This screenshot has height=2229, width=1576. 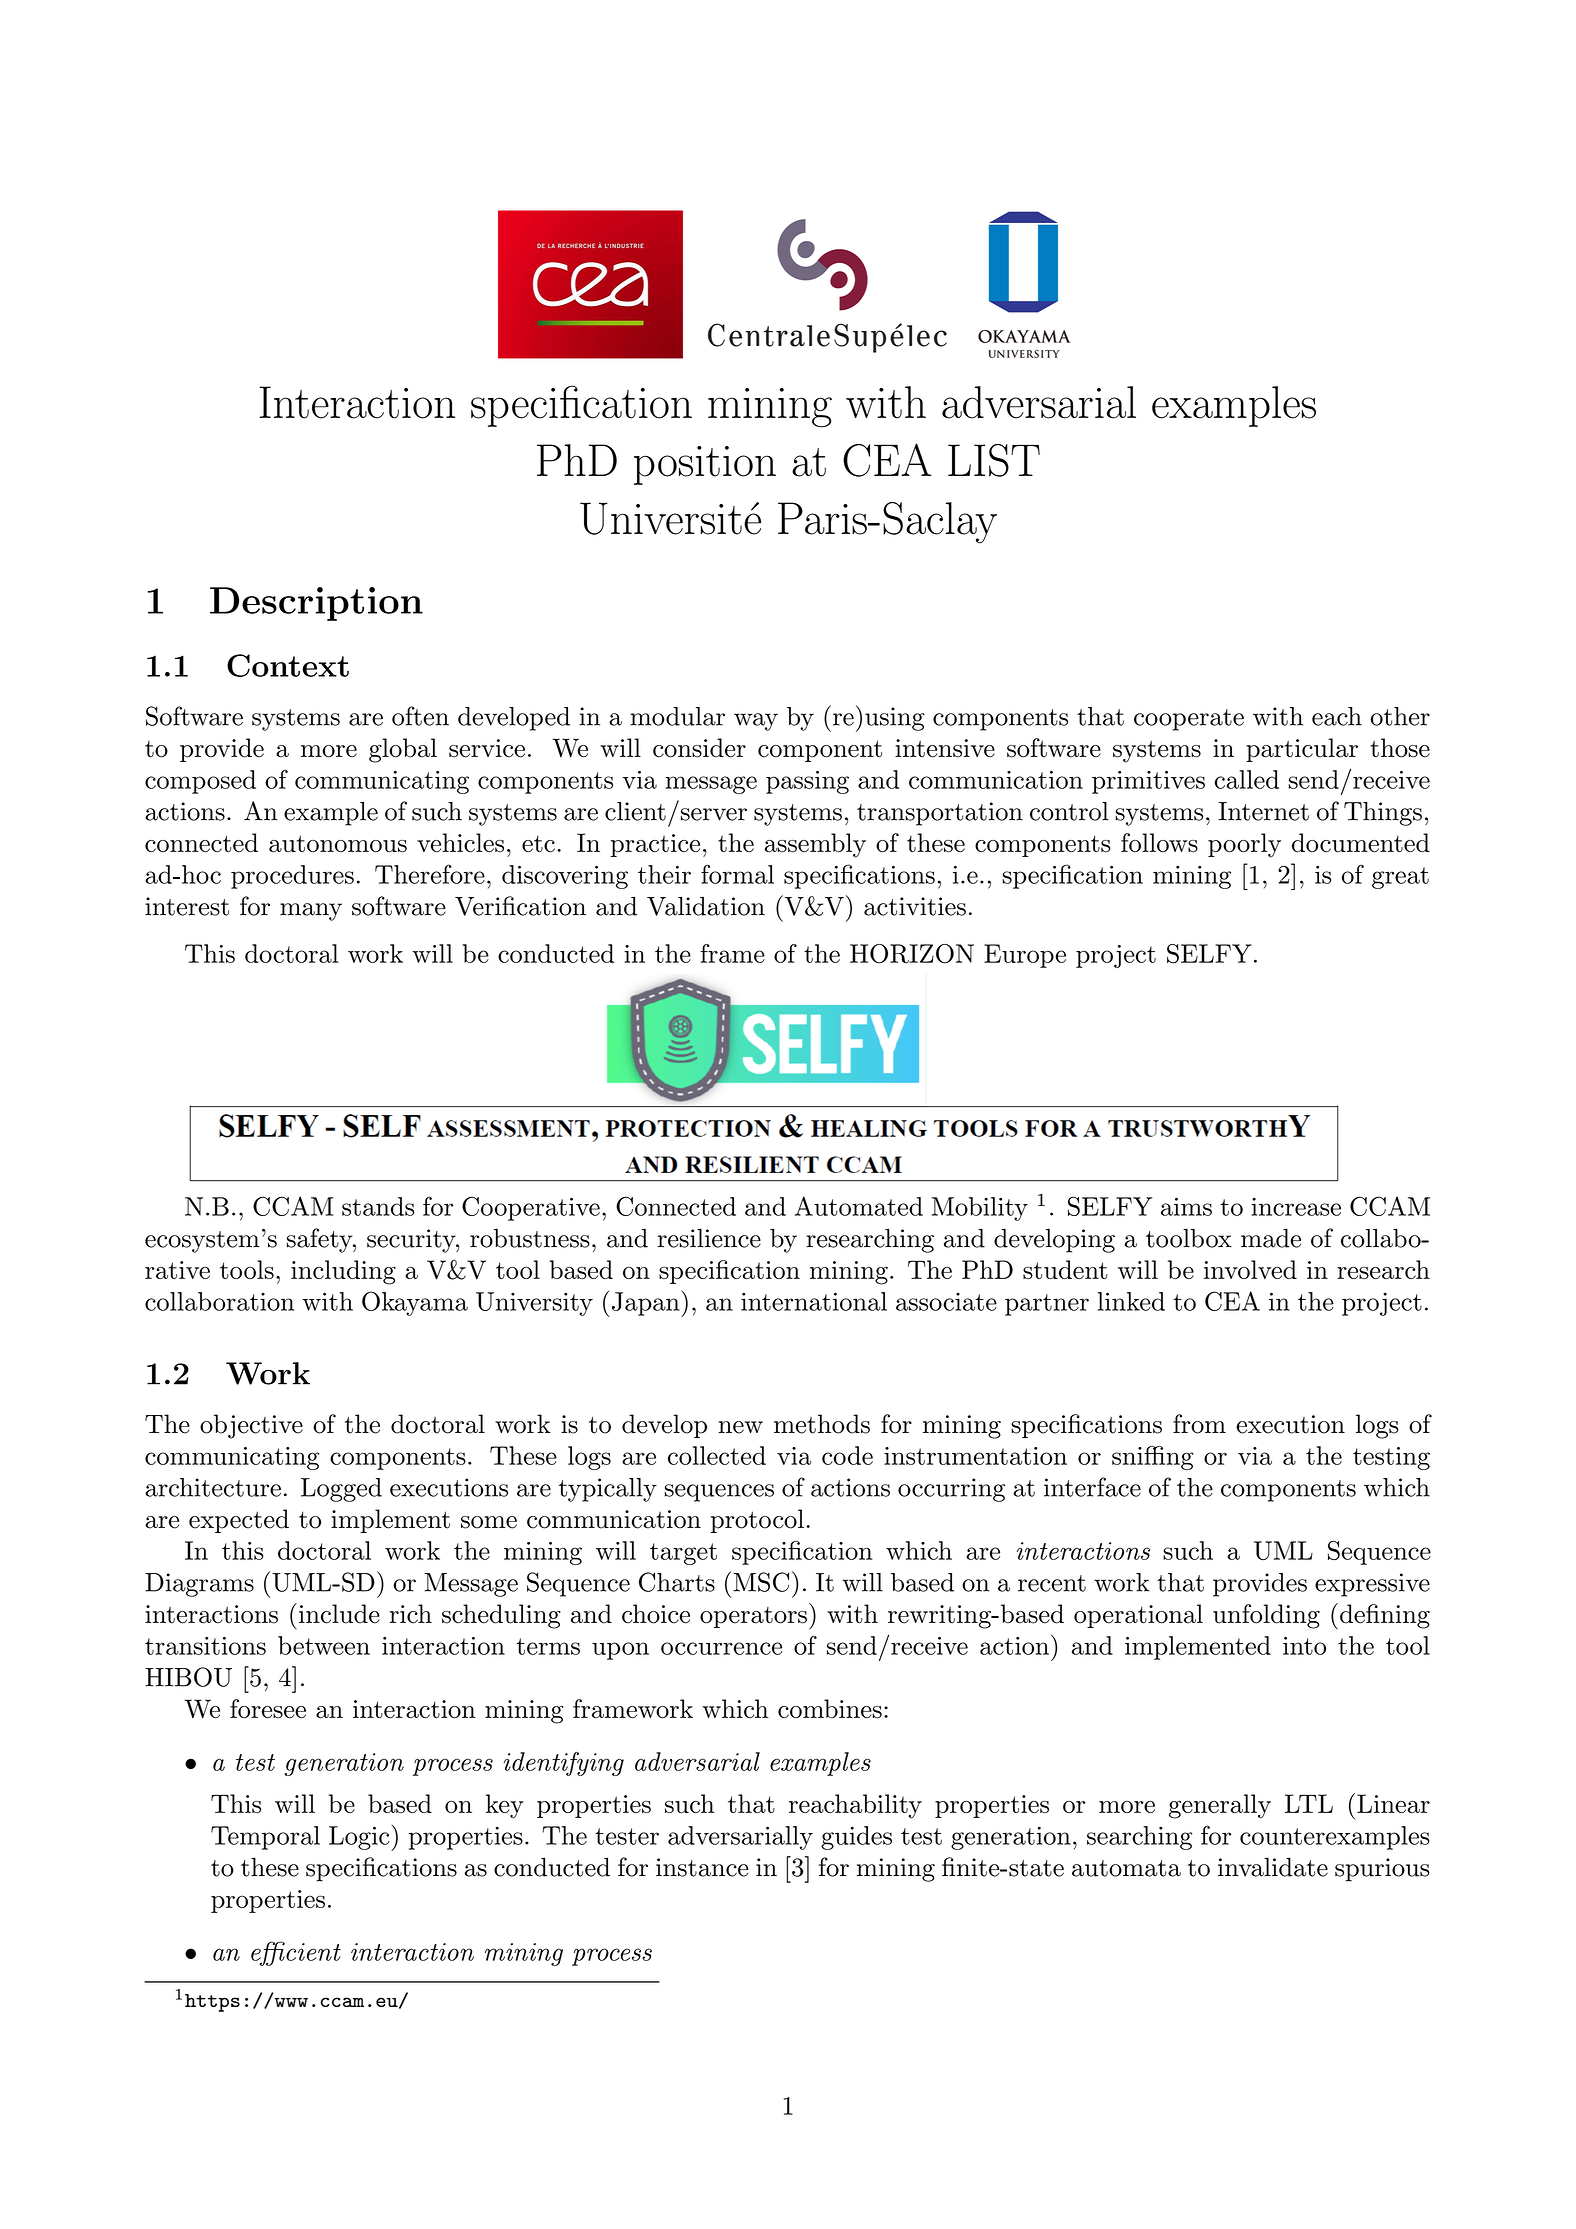 What do you see at coordinates (702, 1867) in the screenshot?
I see `instance` at bounding box center [702, 1867].
